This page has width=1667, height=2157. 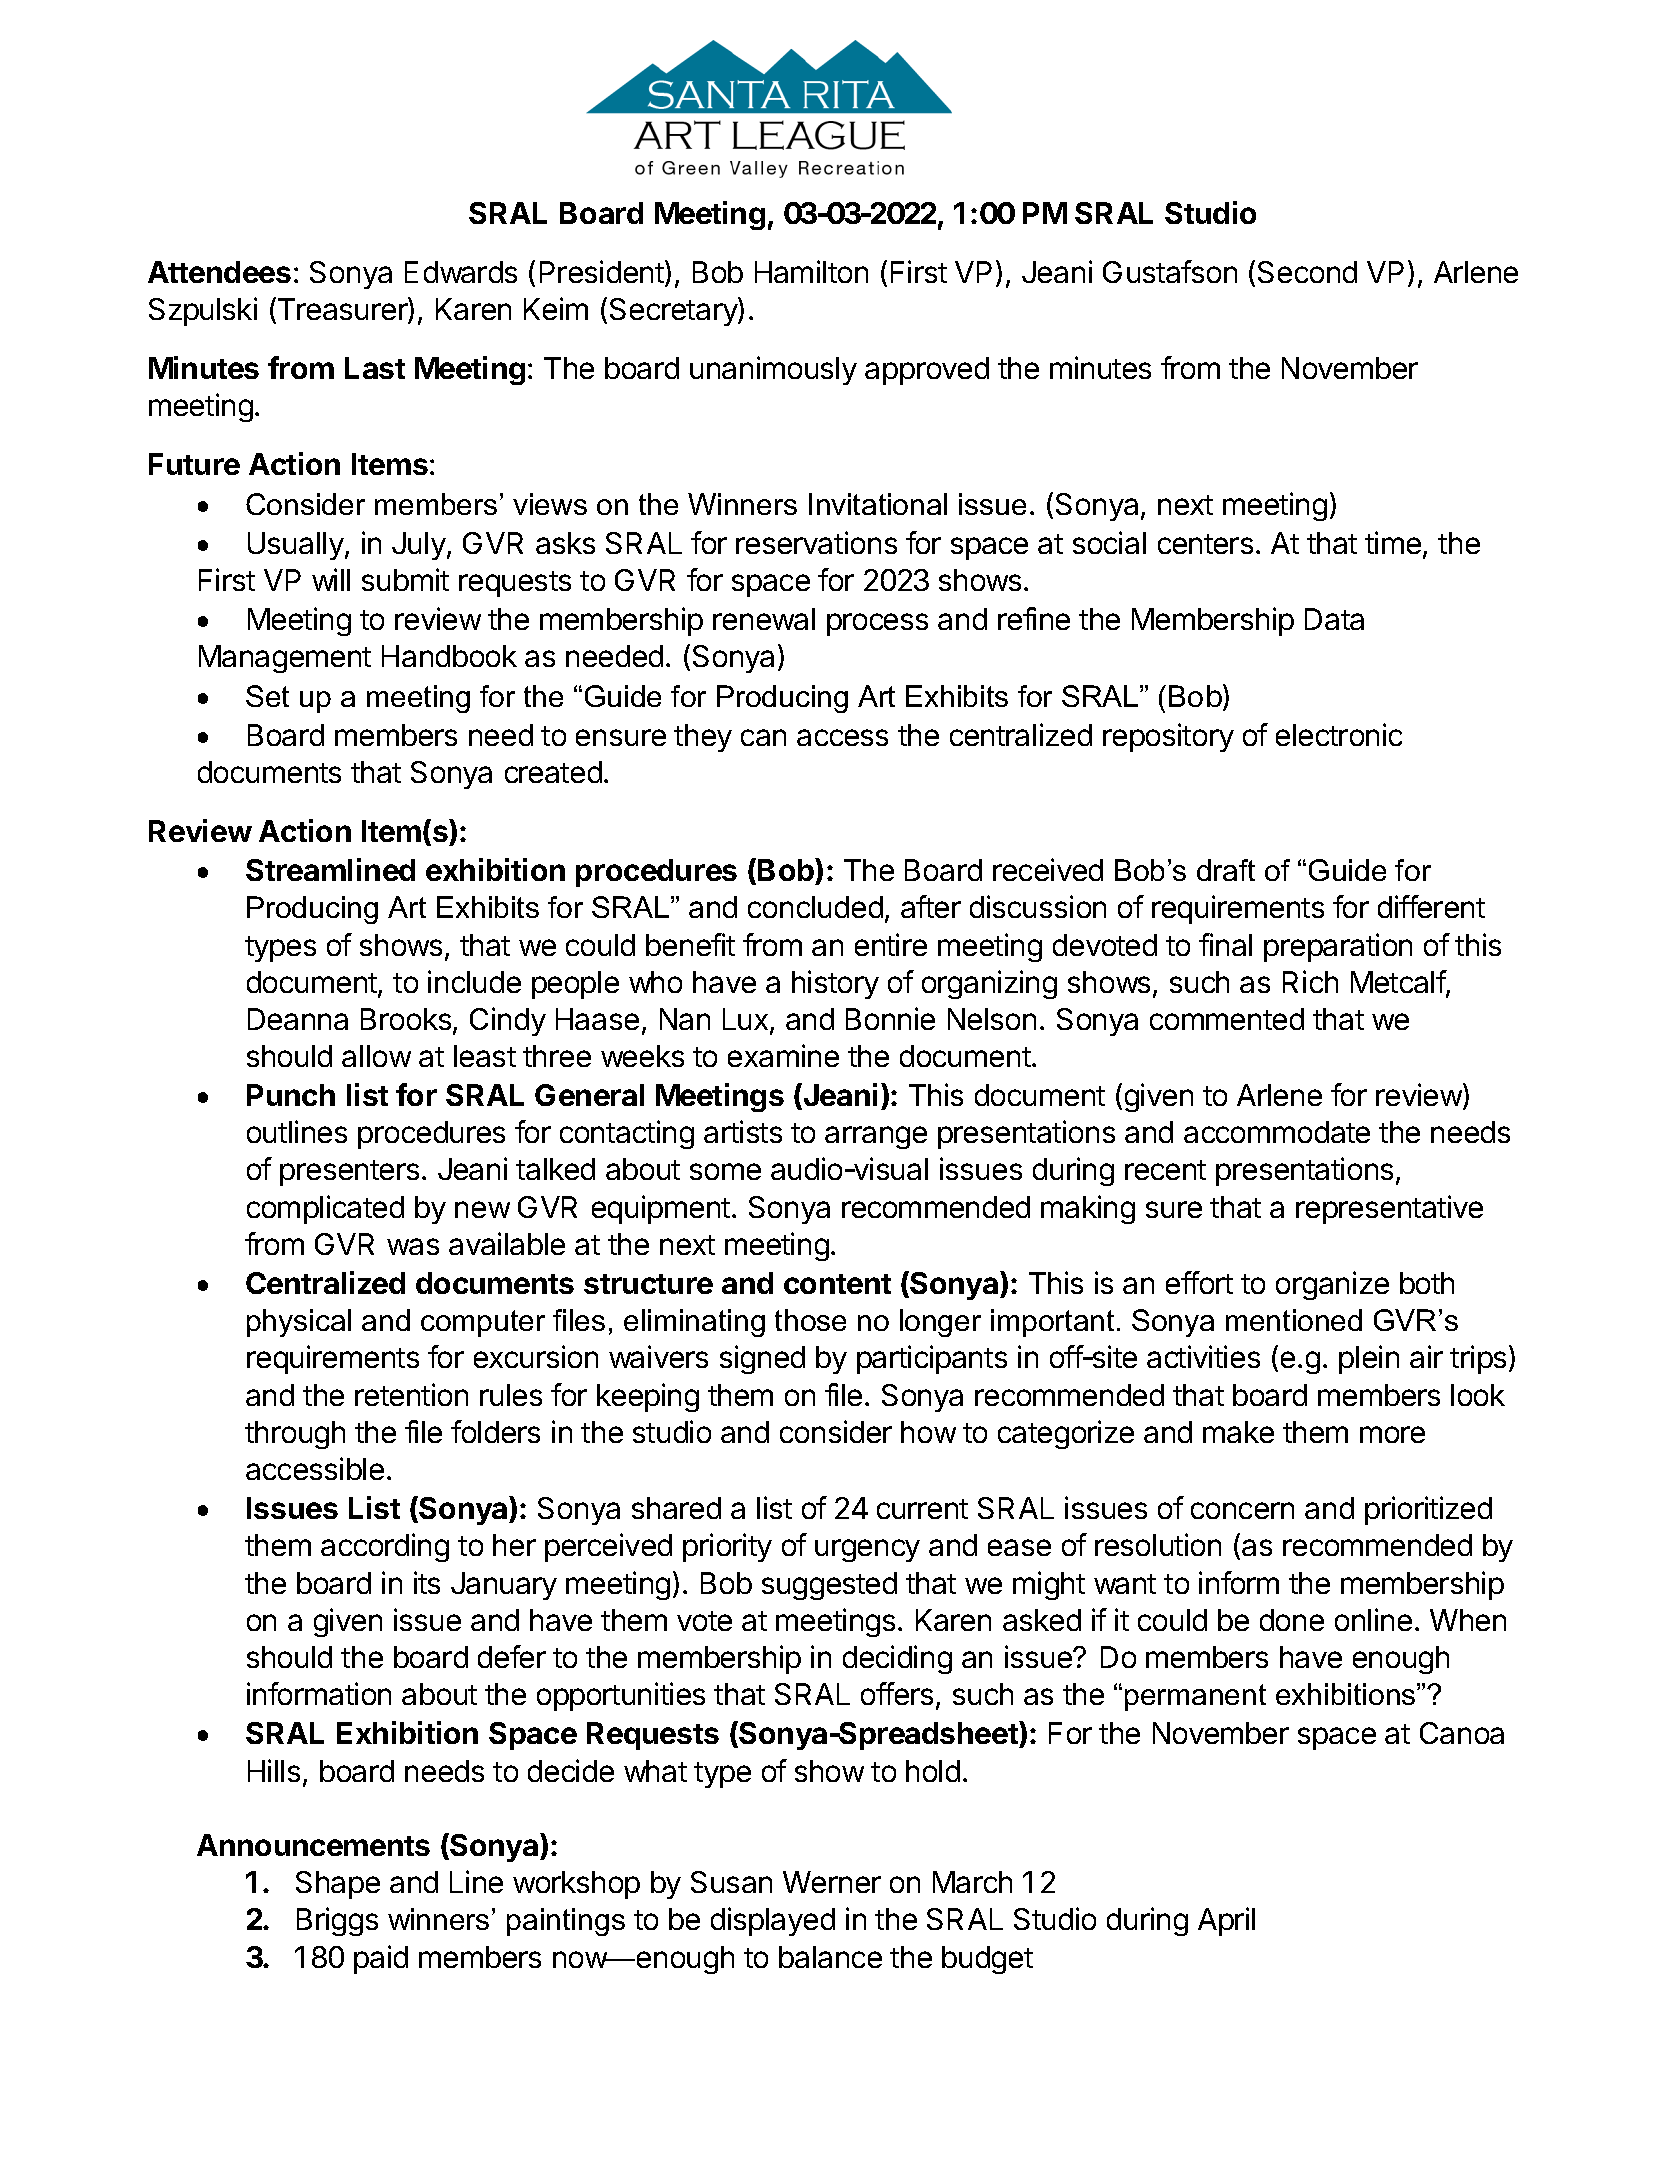 What do you see at coordinates (815, 907) in the page?
I see `concluded` at bounding box center [815, 907].
